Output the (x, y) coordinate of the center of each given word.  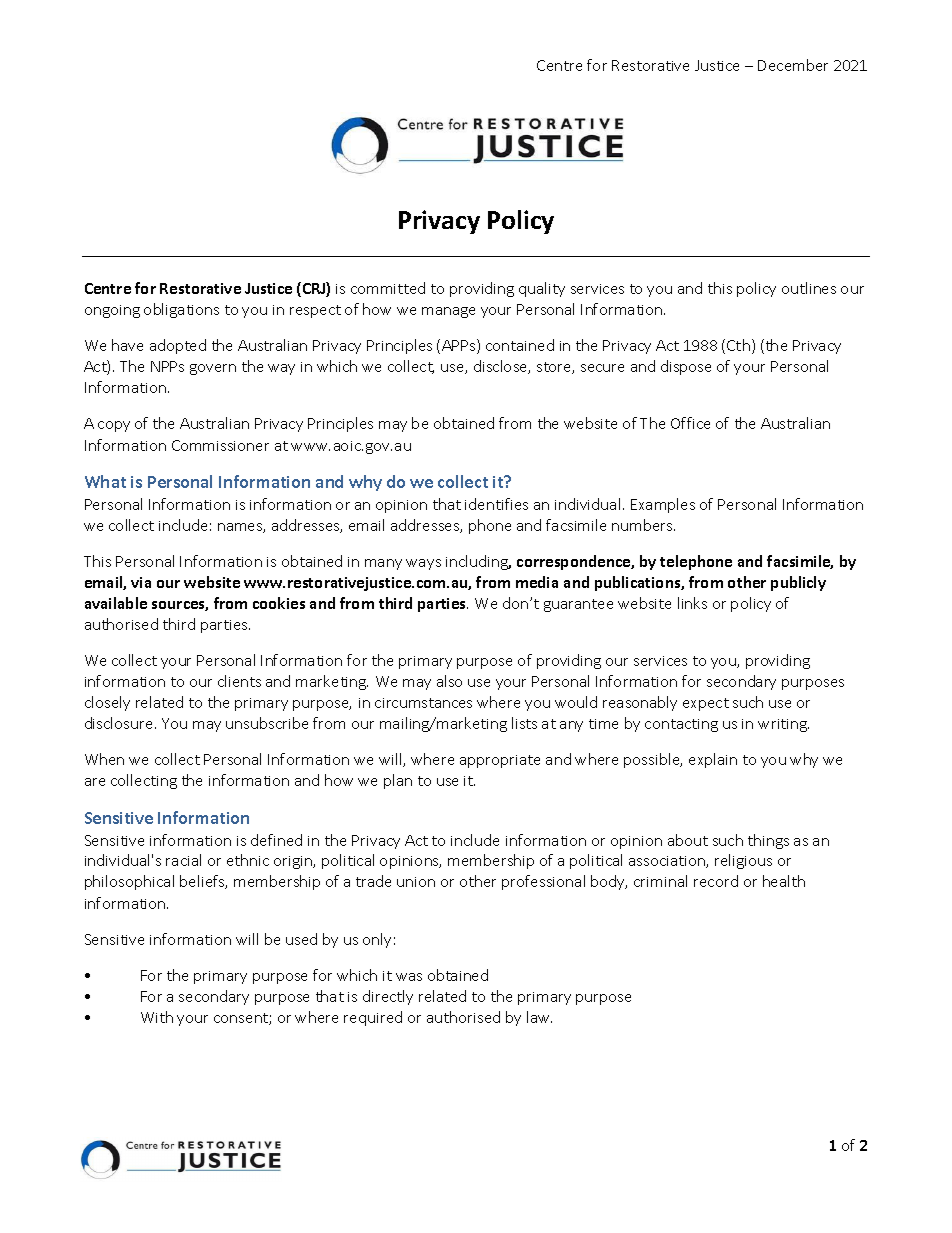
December (793, 65)
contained (520, 345)
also (449, 681)
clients (239, 681)
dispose (686, 367)
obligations (181, 310)
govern (213, 369)
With (157, 1017)
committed (388, 288)
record (716, 881)
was (409, 977)
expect (706, 704)
